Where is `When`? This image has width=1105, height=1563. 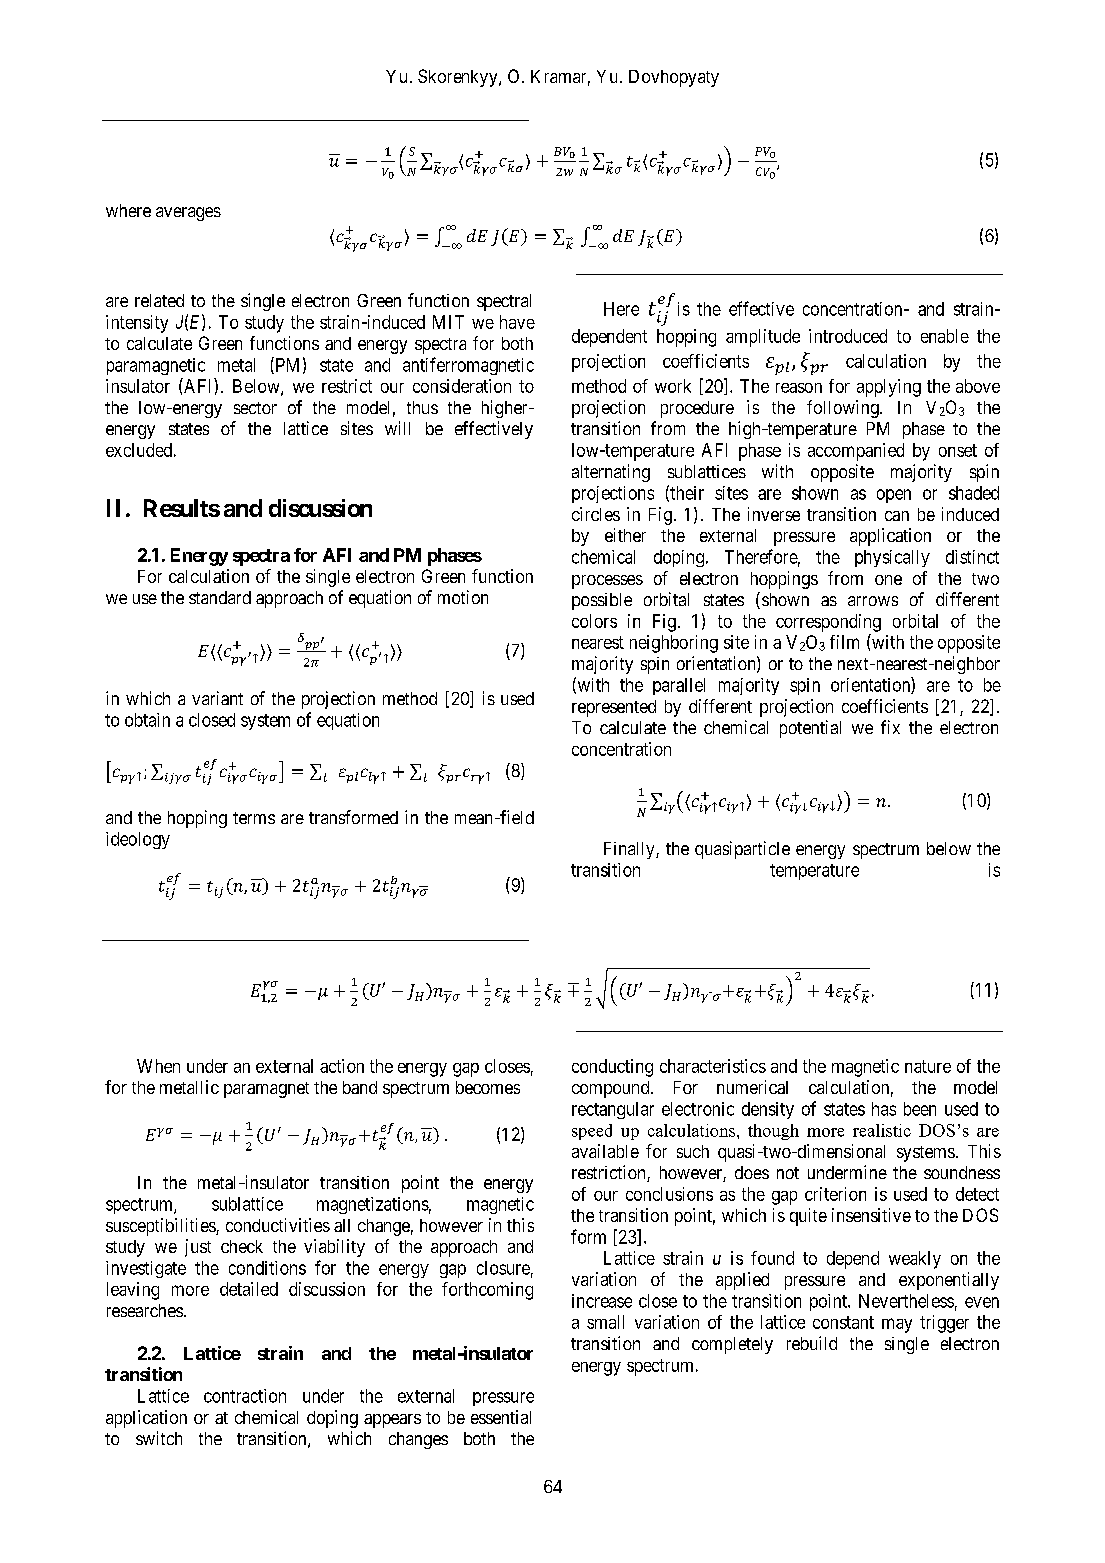 When is located at coordinates (158, 1066).
